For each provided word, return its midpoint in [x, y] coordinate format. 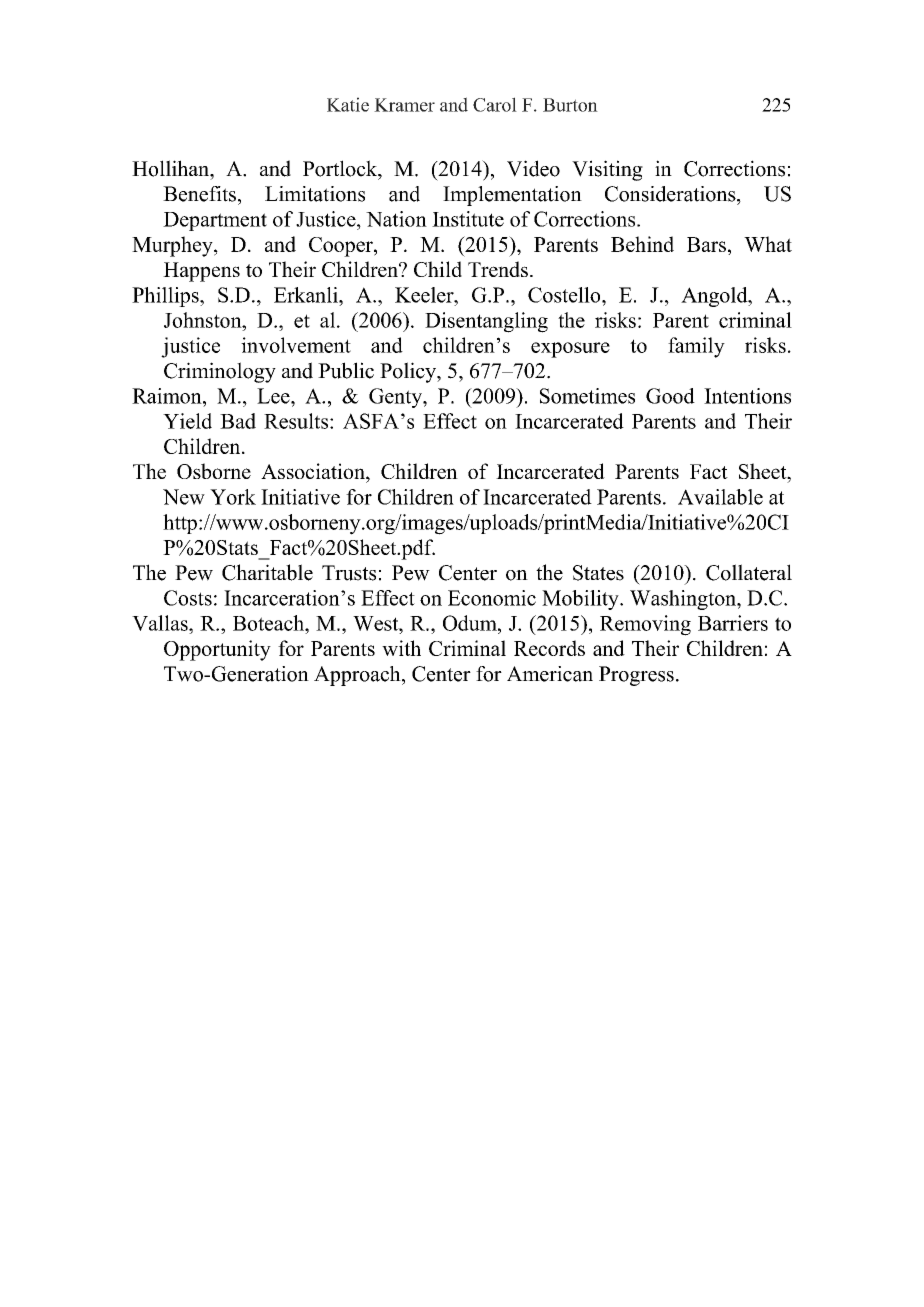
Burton [570, 105]
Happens [201, 272]
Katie [348, 104]
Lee [274, 396]
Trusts [349, 573]
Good [670, 396]
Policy [409, 372]
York [233, 497]
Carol [495, 104]
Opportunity [217, 650]
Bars [706, 244]
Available [720, 497]
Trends [498, 269]
